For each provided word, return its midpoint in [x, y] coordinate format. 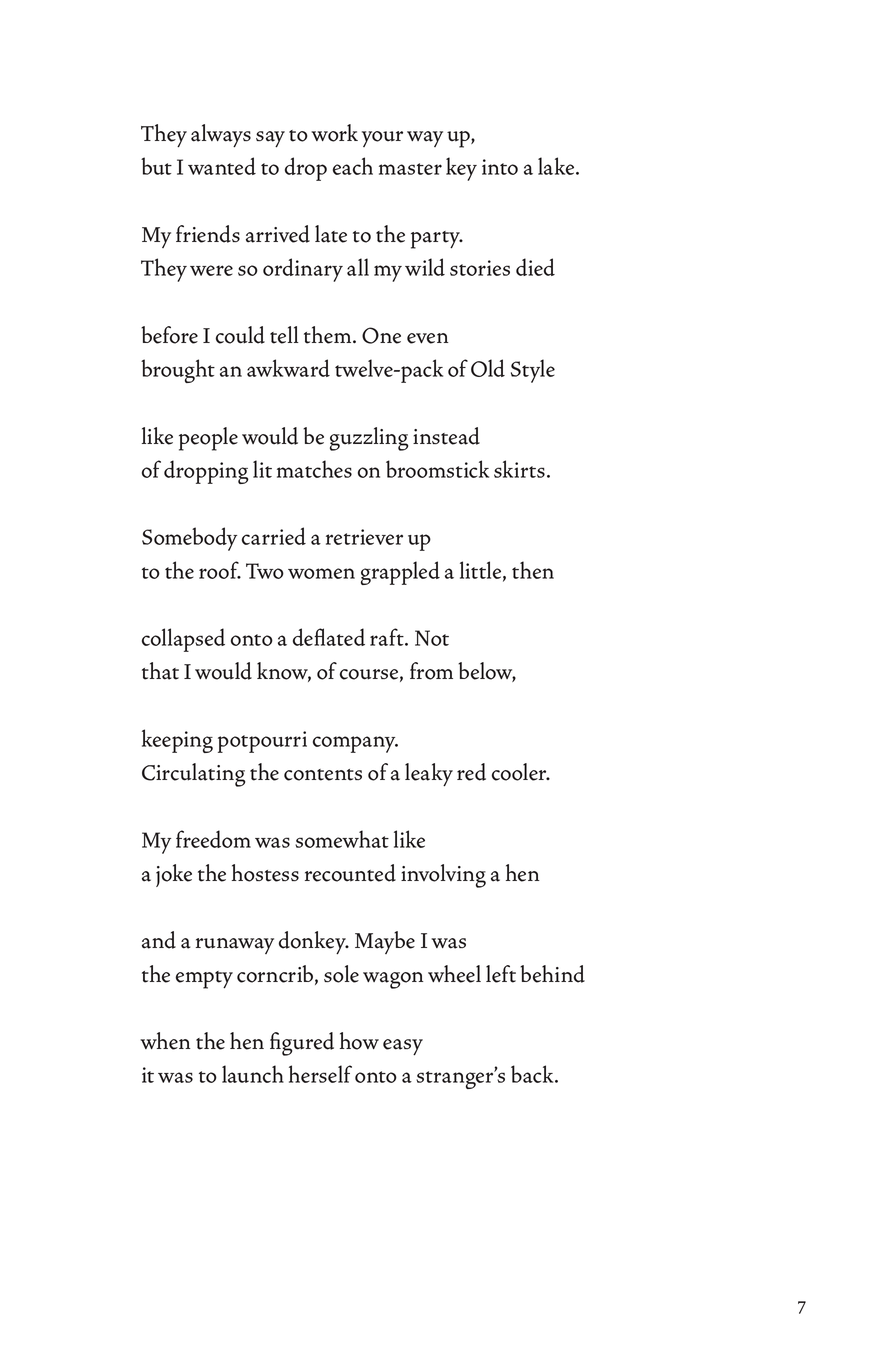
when [165, 1041]
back [533, 1074]
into [500, 167]
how [359, 1041]
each [353, 166]
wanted [222, 166]
